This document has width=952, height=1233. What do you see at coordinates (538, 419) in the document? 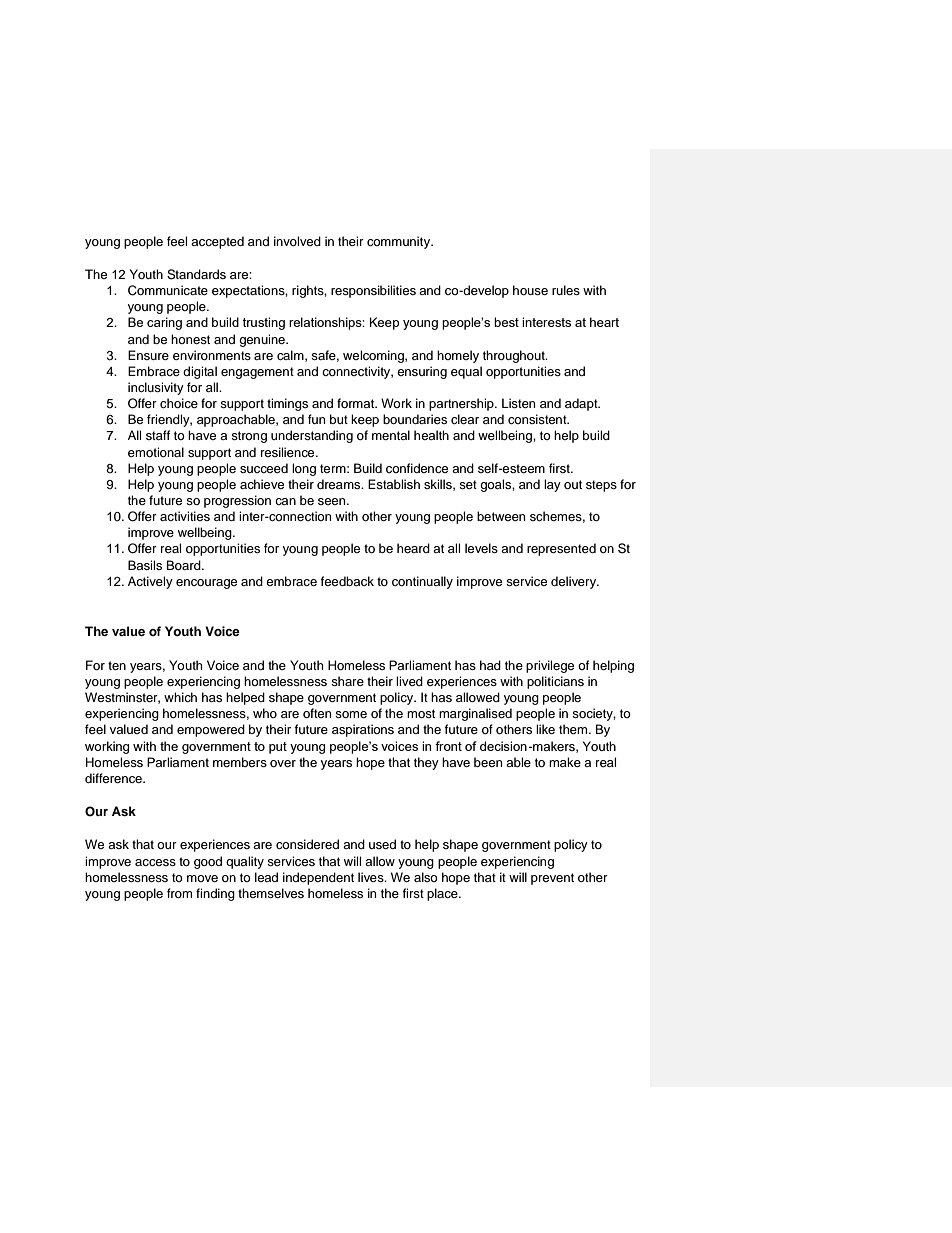
I see `consistent` at bounding box center [538, 419].
